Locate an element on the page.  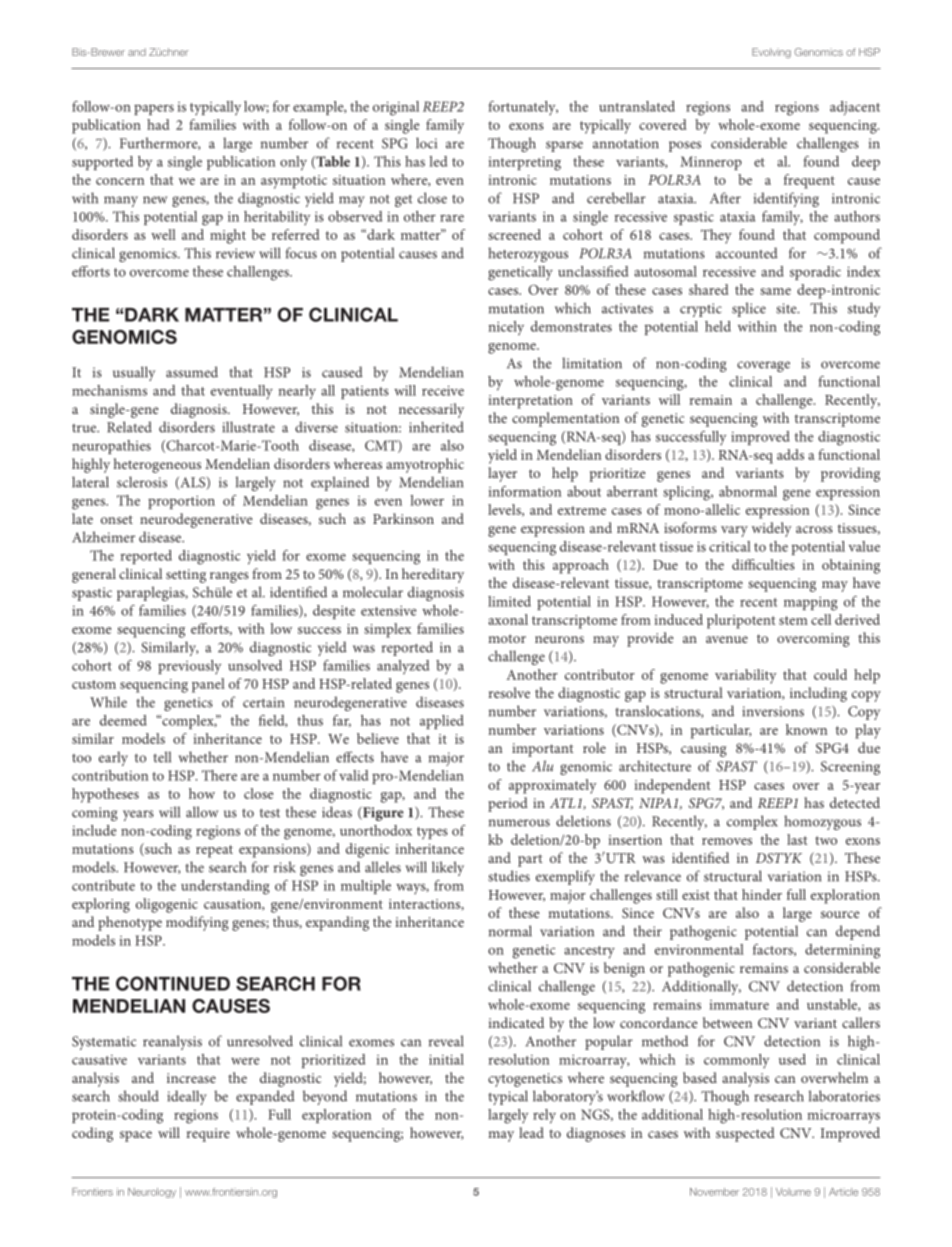
determining is located at coordinates (842, 951).
